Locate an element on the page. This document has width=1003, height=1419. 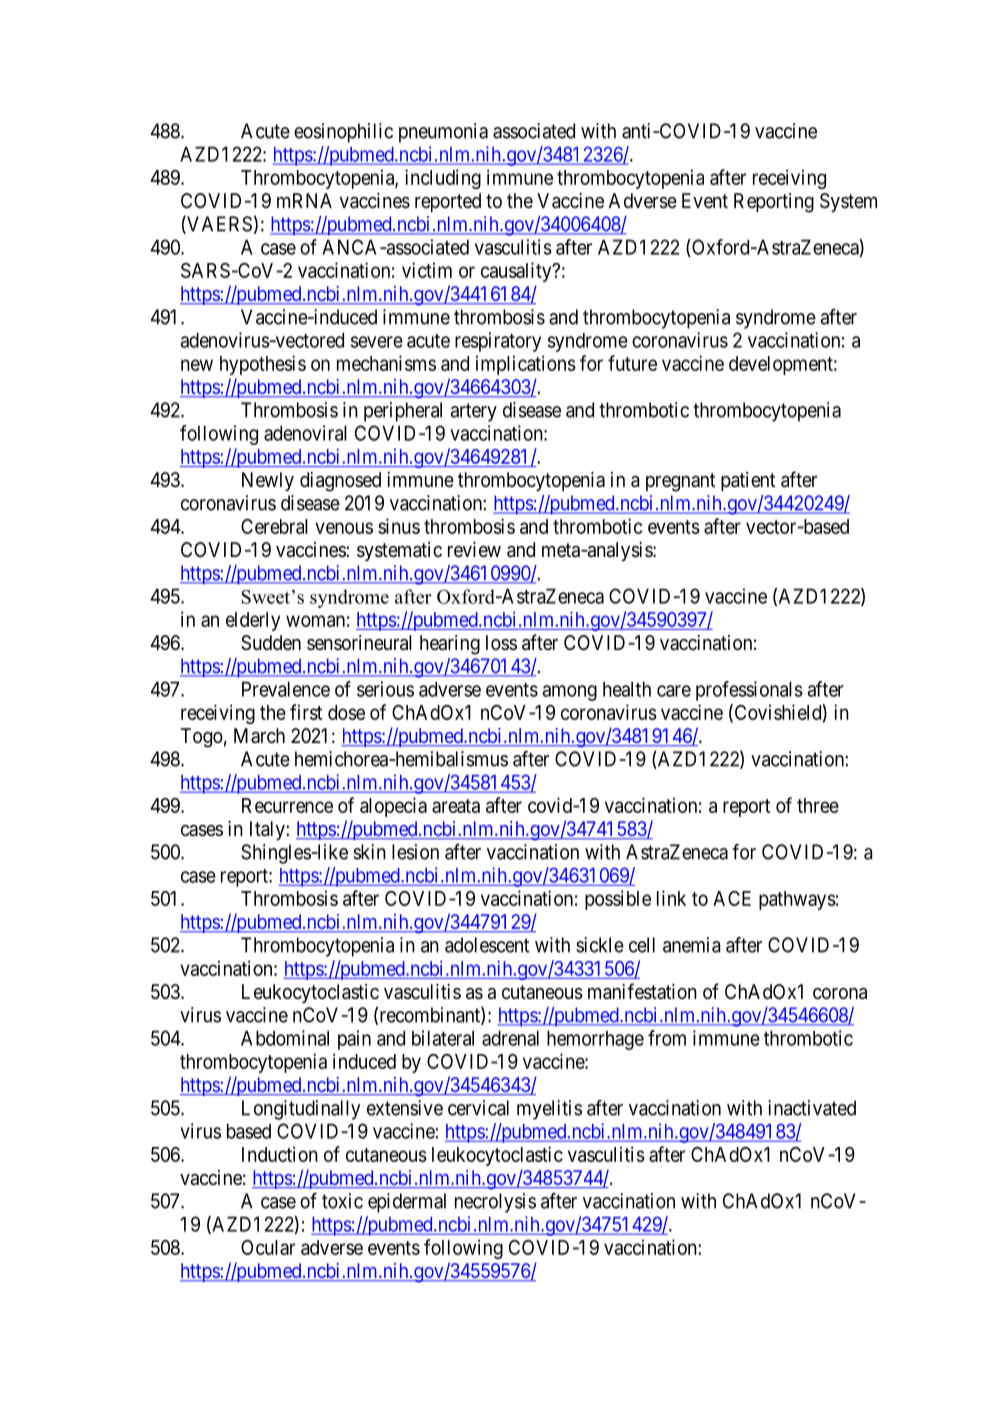
toxic is located at coordinates (342, 1201).
